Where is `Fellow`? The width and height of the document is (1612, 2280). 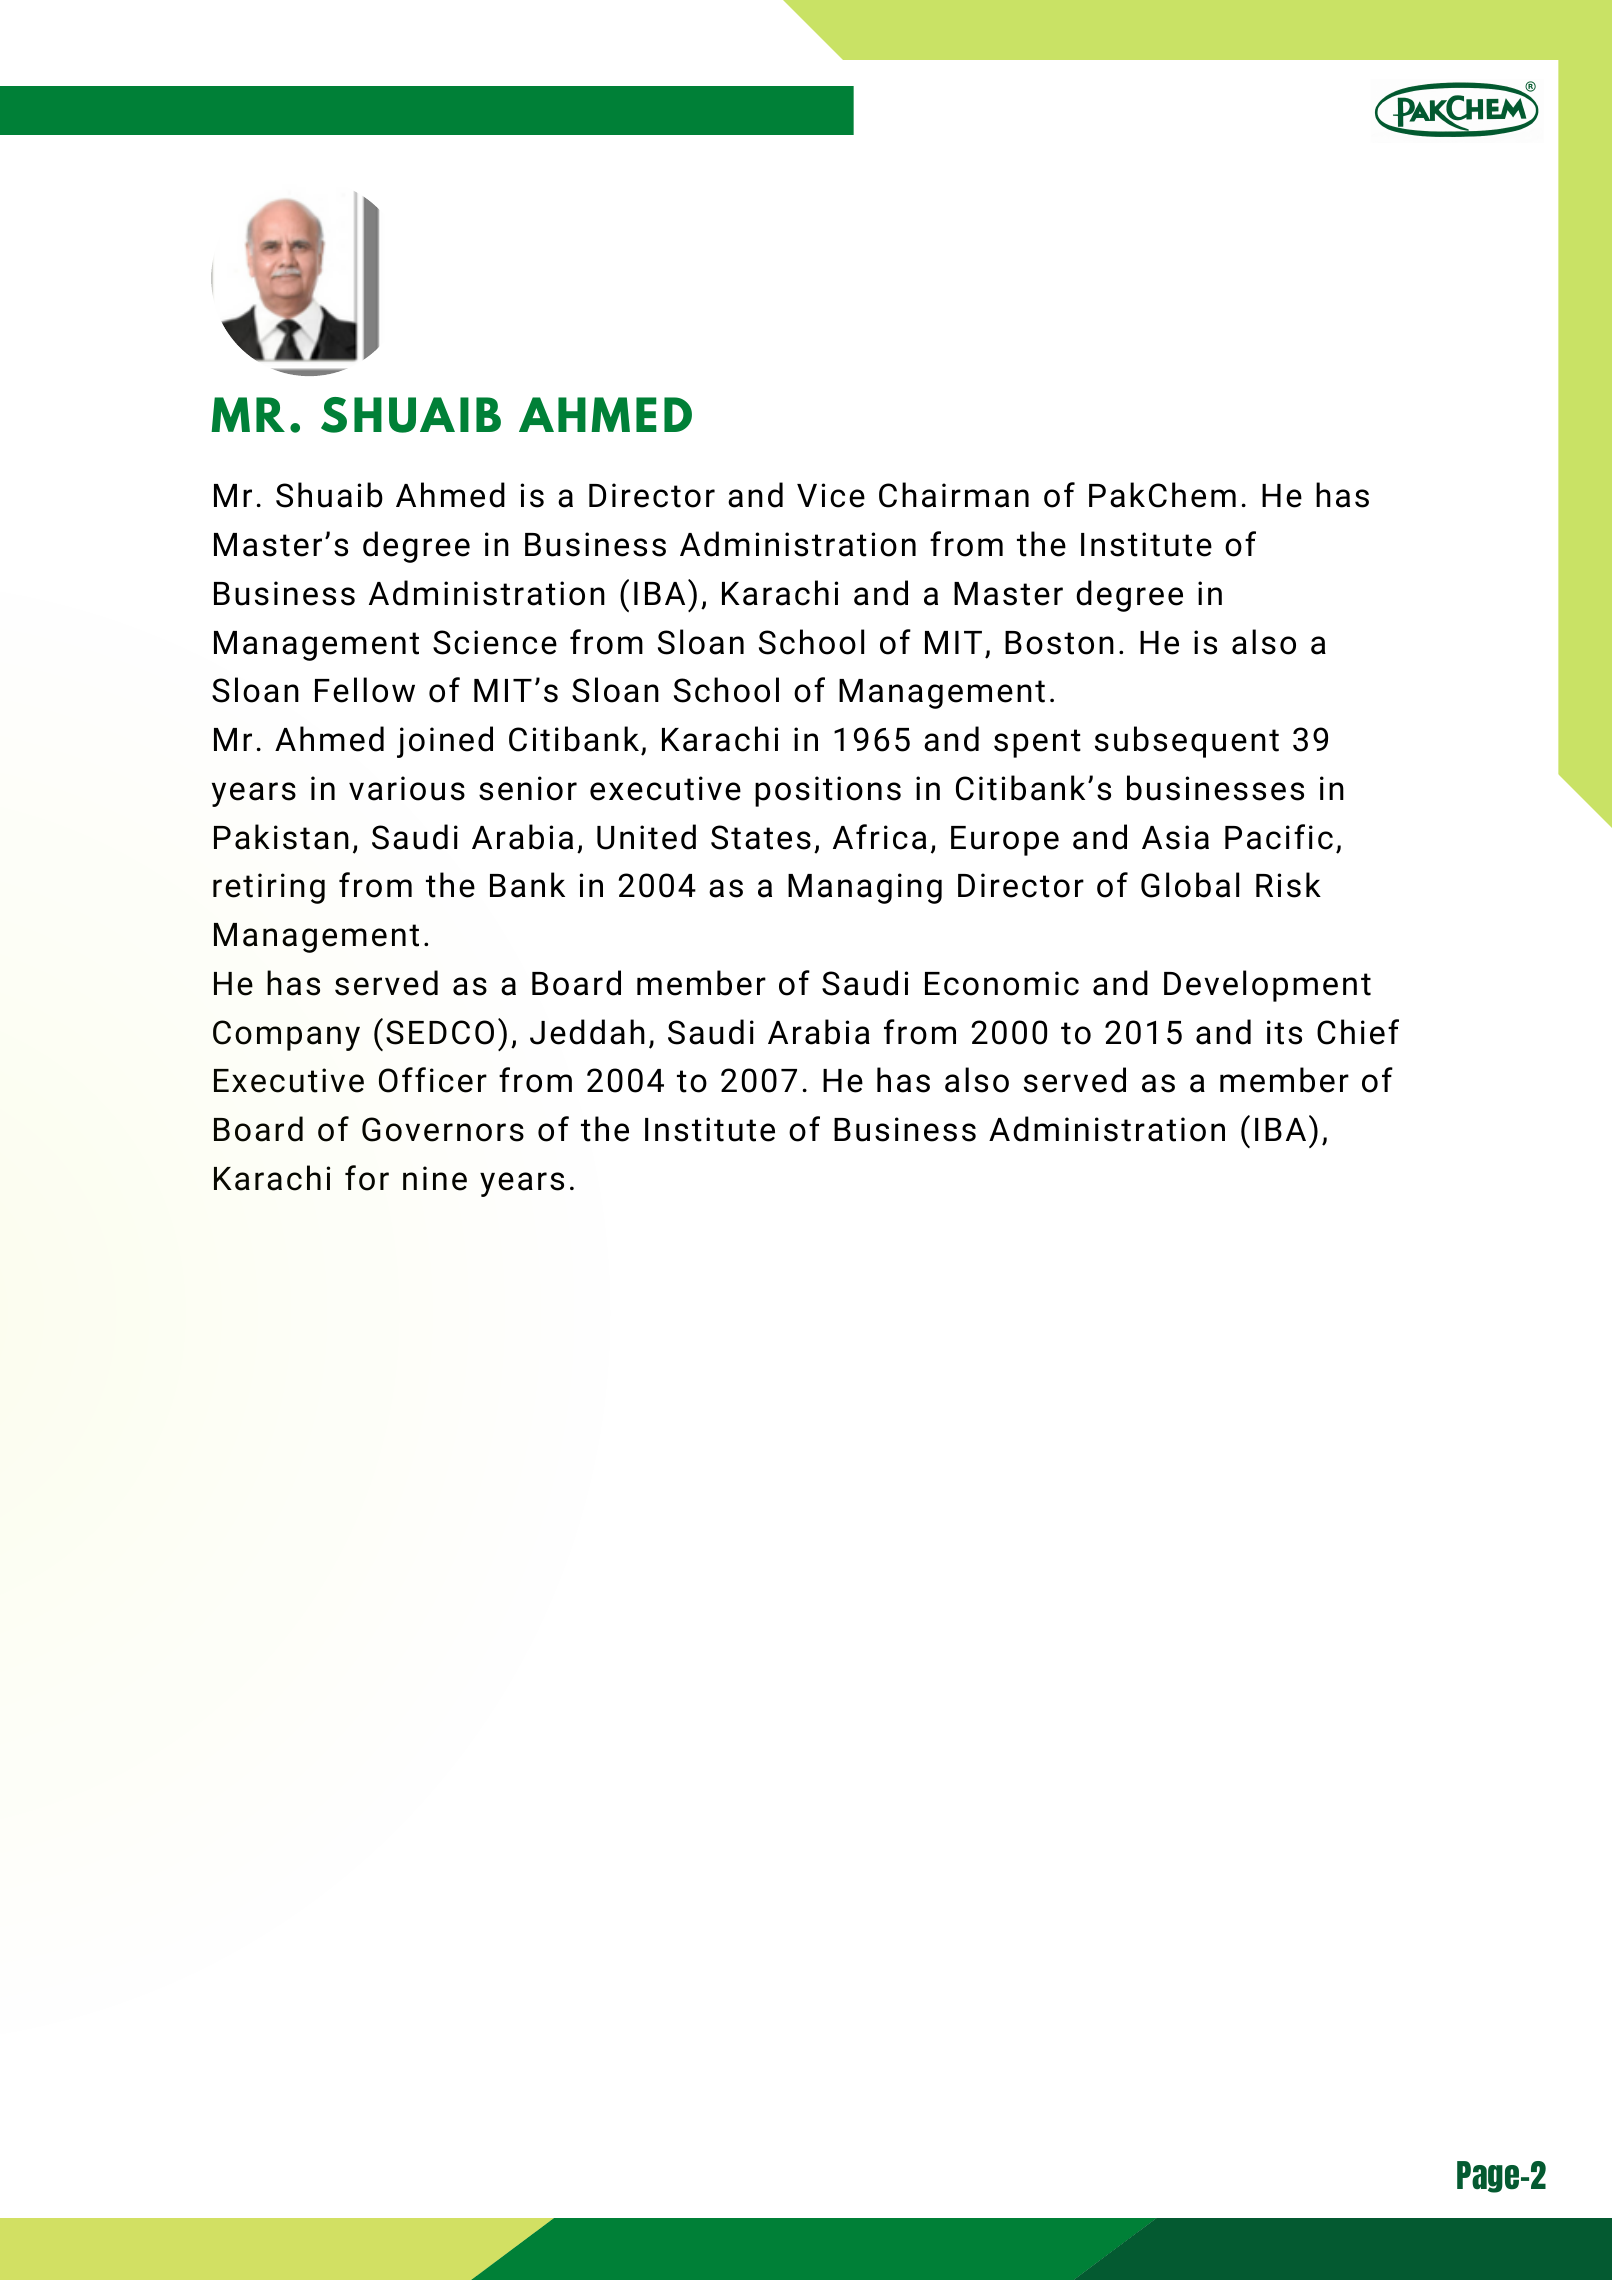
Fellow is located at coordinates (365, 690).
